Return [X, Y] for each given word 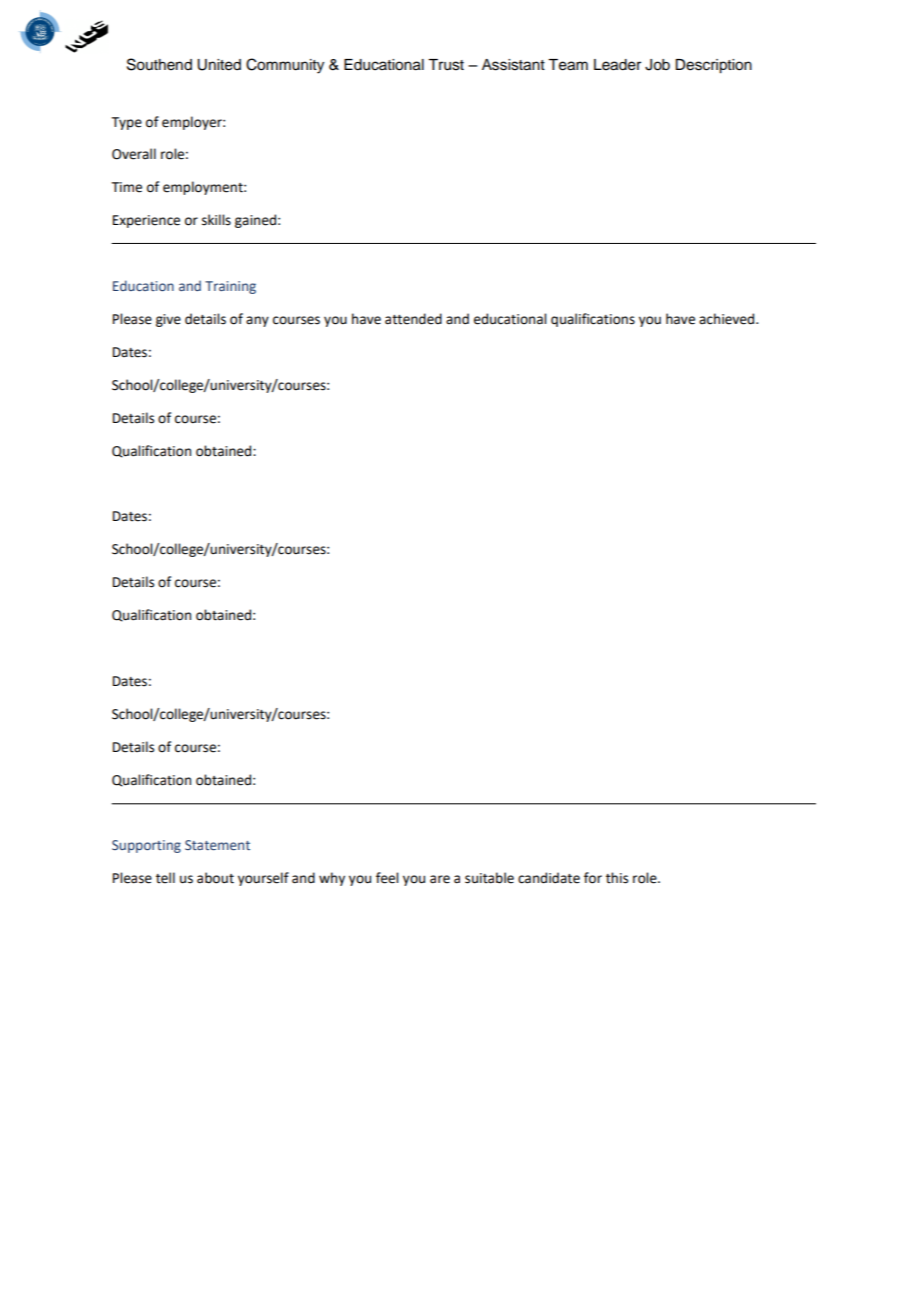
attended [413, 319]
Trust [446, 65]
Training [230, 287]
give [168, 320]
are [440, 879]
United [219, 65]
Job [657, 65]
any [257, 321]
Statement [217, 845]
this [617, 878]
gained [255, 221]
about [215, 878]
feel [387, 878]
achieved [728, 319]
